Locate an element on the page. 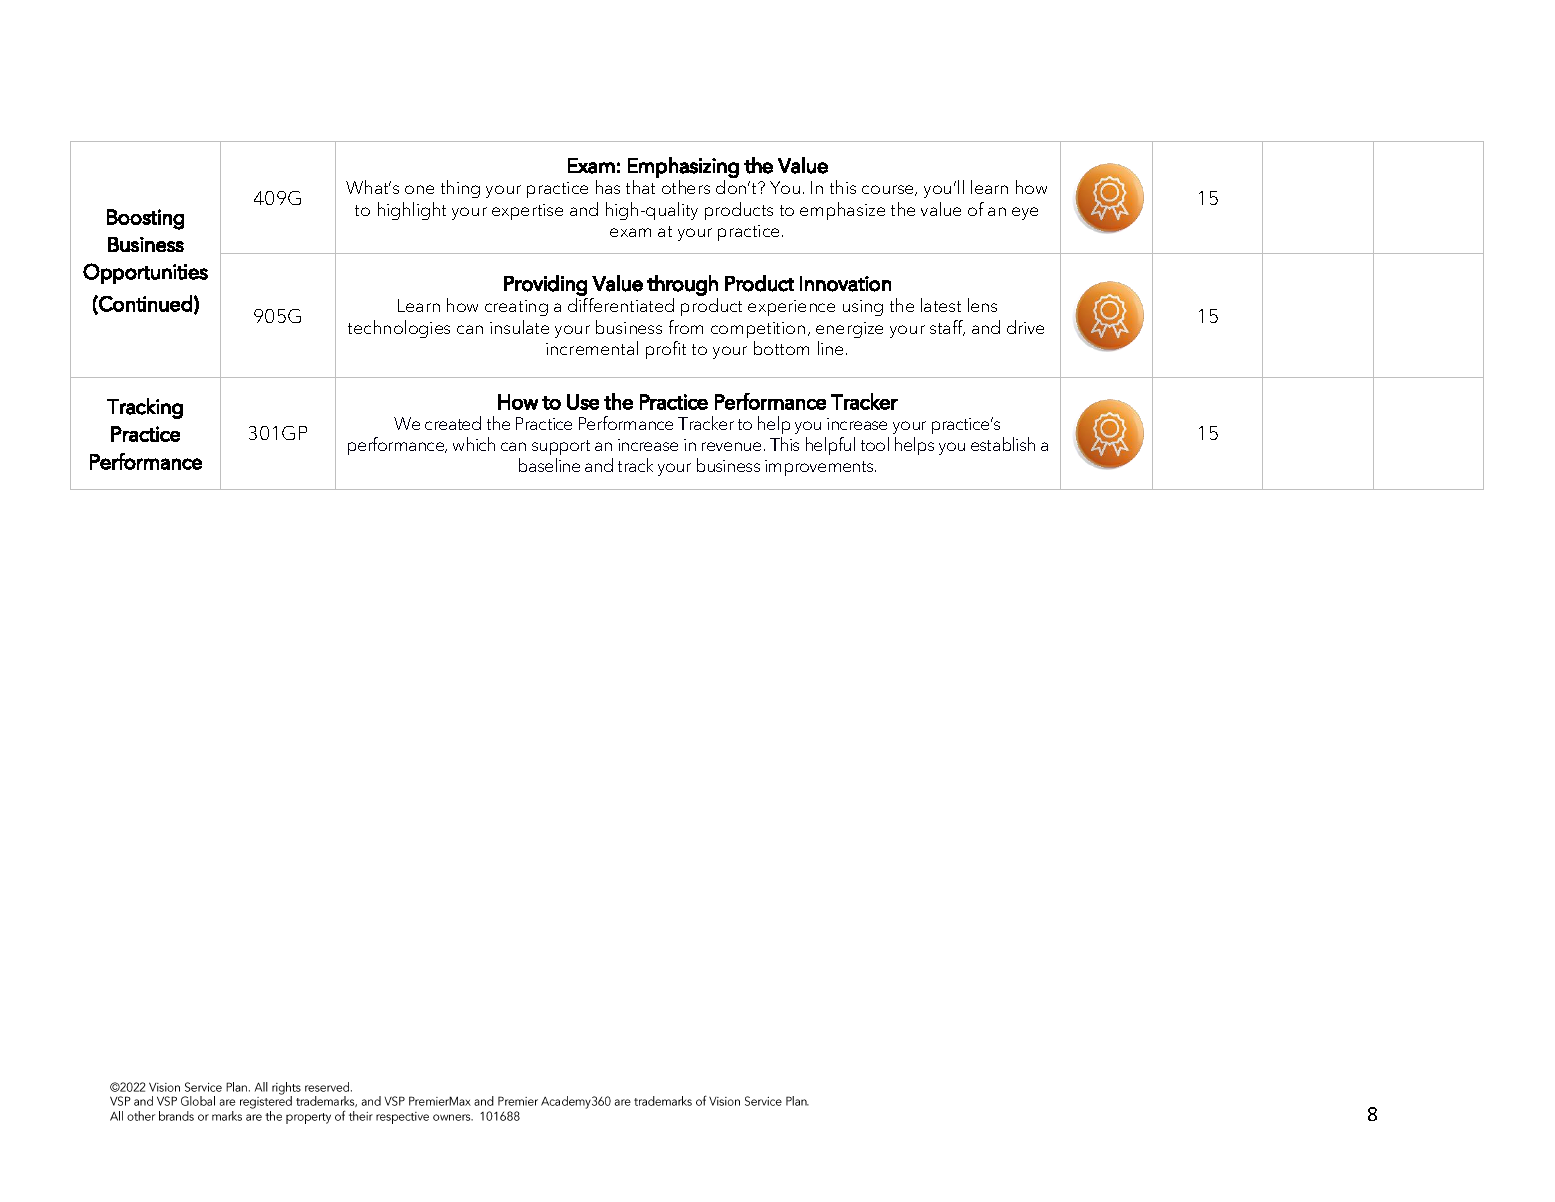  which is located at coordinates (474, 444).
